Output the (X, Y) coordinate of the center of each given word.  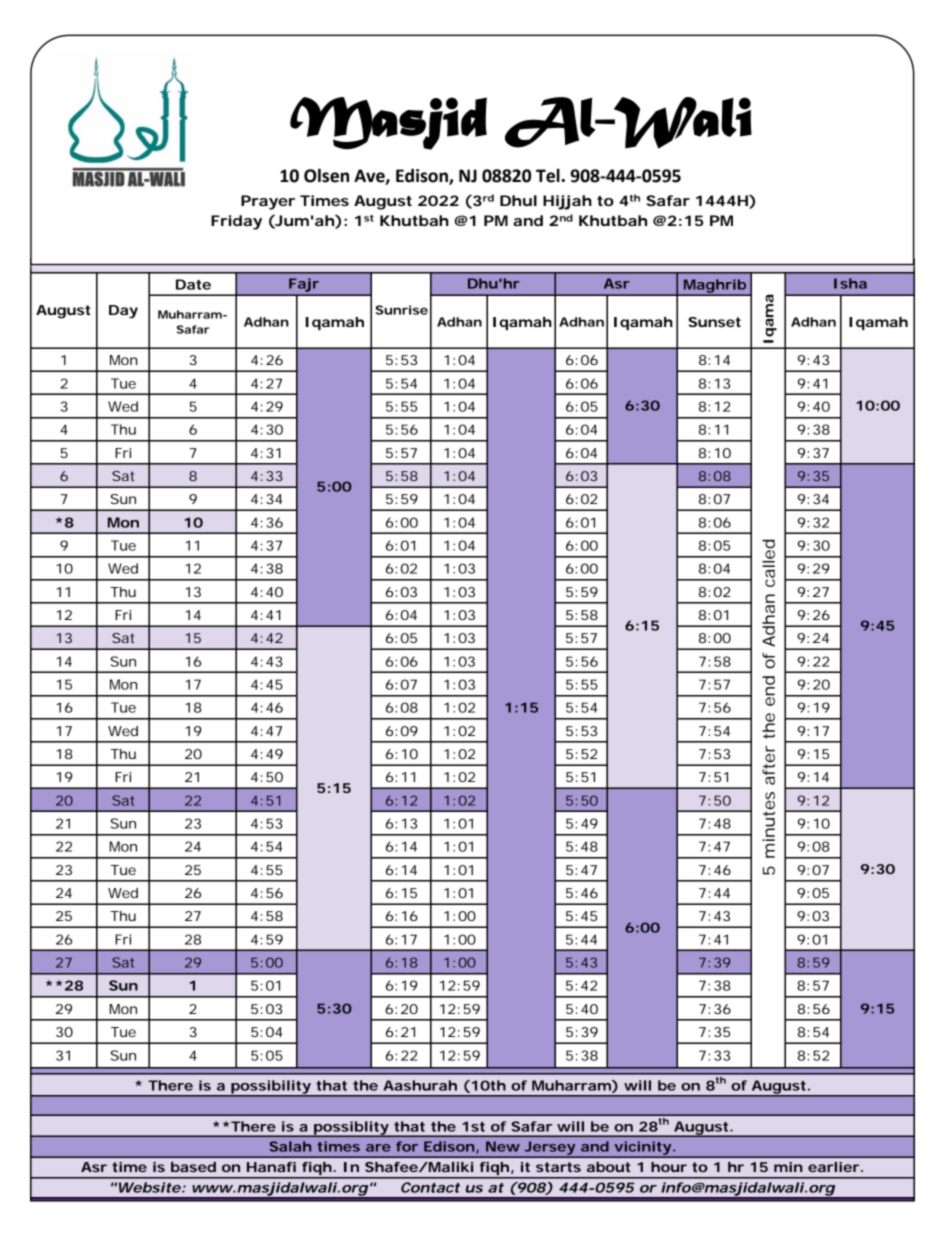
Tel (548, 175)
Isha (850, 283)
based (193, 1167)
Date (193, 284)
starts (558, 1167)
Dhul (518, 200)
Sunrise (402, 310)
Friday (236, 222)
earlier (833, 1167)
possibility (270, 1088)
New (503, 1146)
